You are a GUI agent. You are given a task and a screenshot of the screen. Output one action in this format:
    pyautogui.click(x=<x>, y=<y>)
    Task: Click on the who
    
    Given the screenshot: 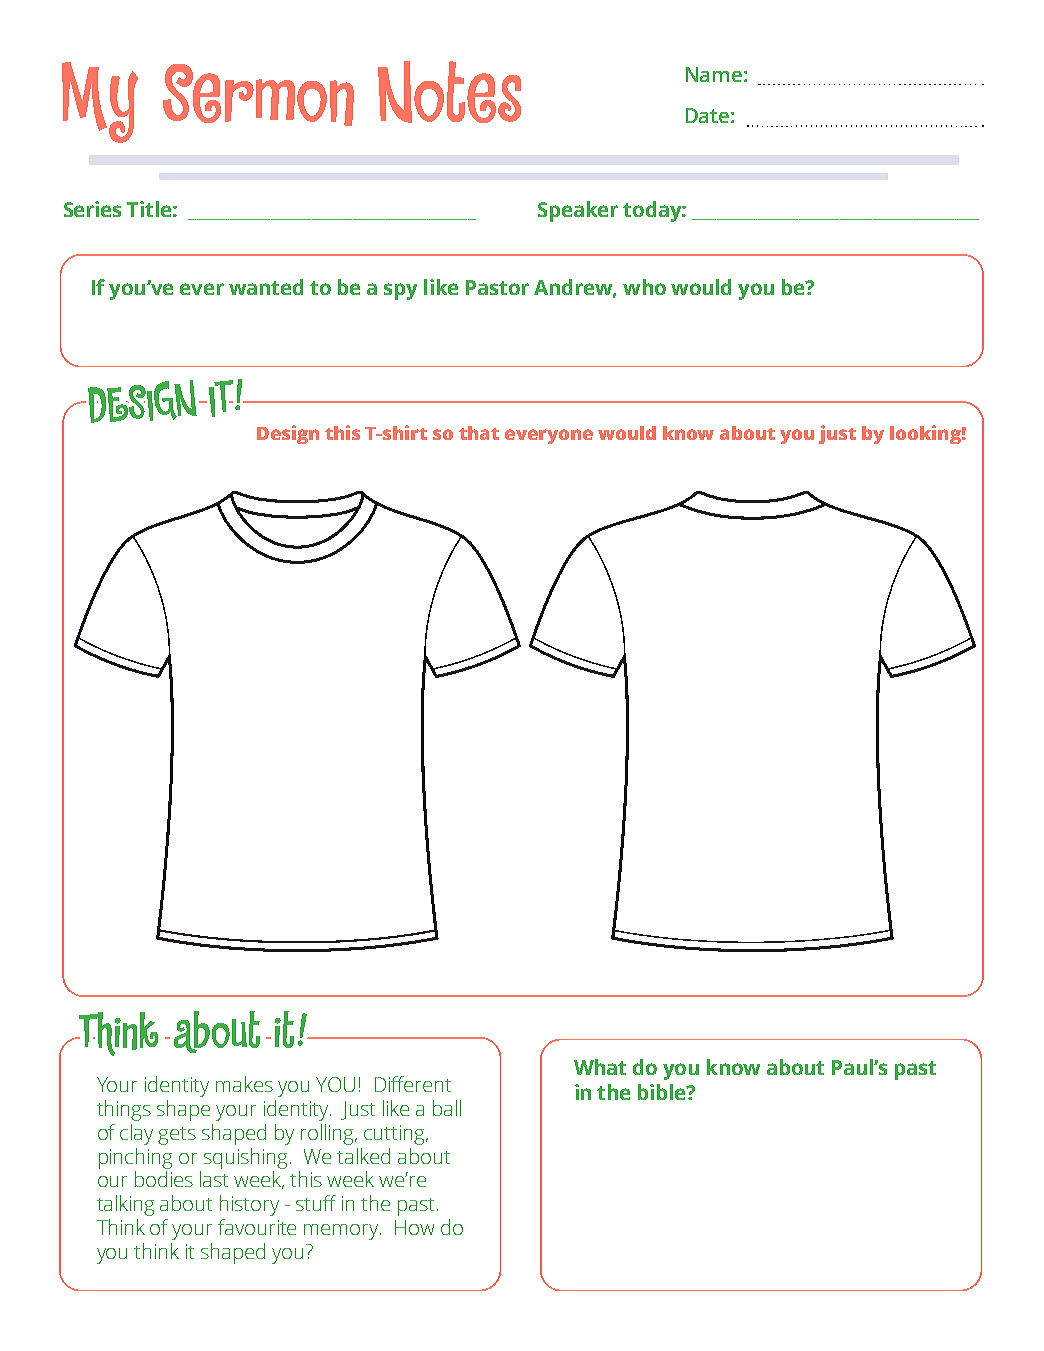 What is the action you would take?
    pyautogui.click(x=644, y=287)
